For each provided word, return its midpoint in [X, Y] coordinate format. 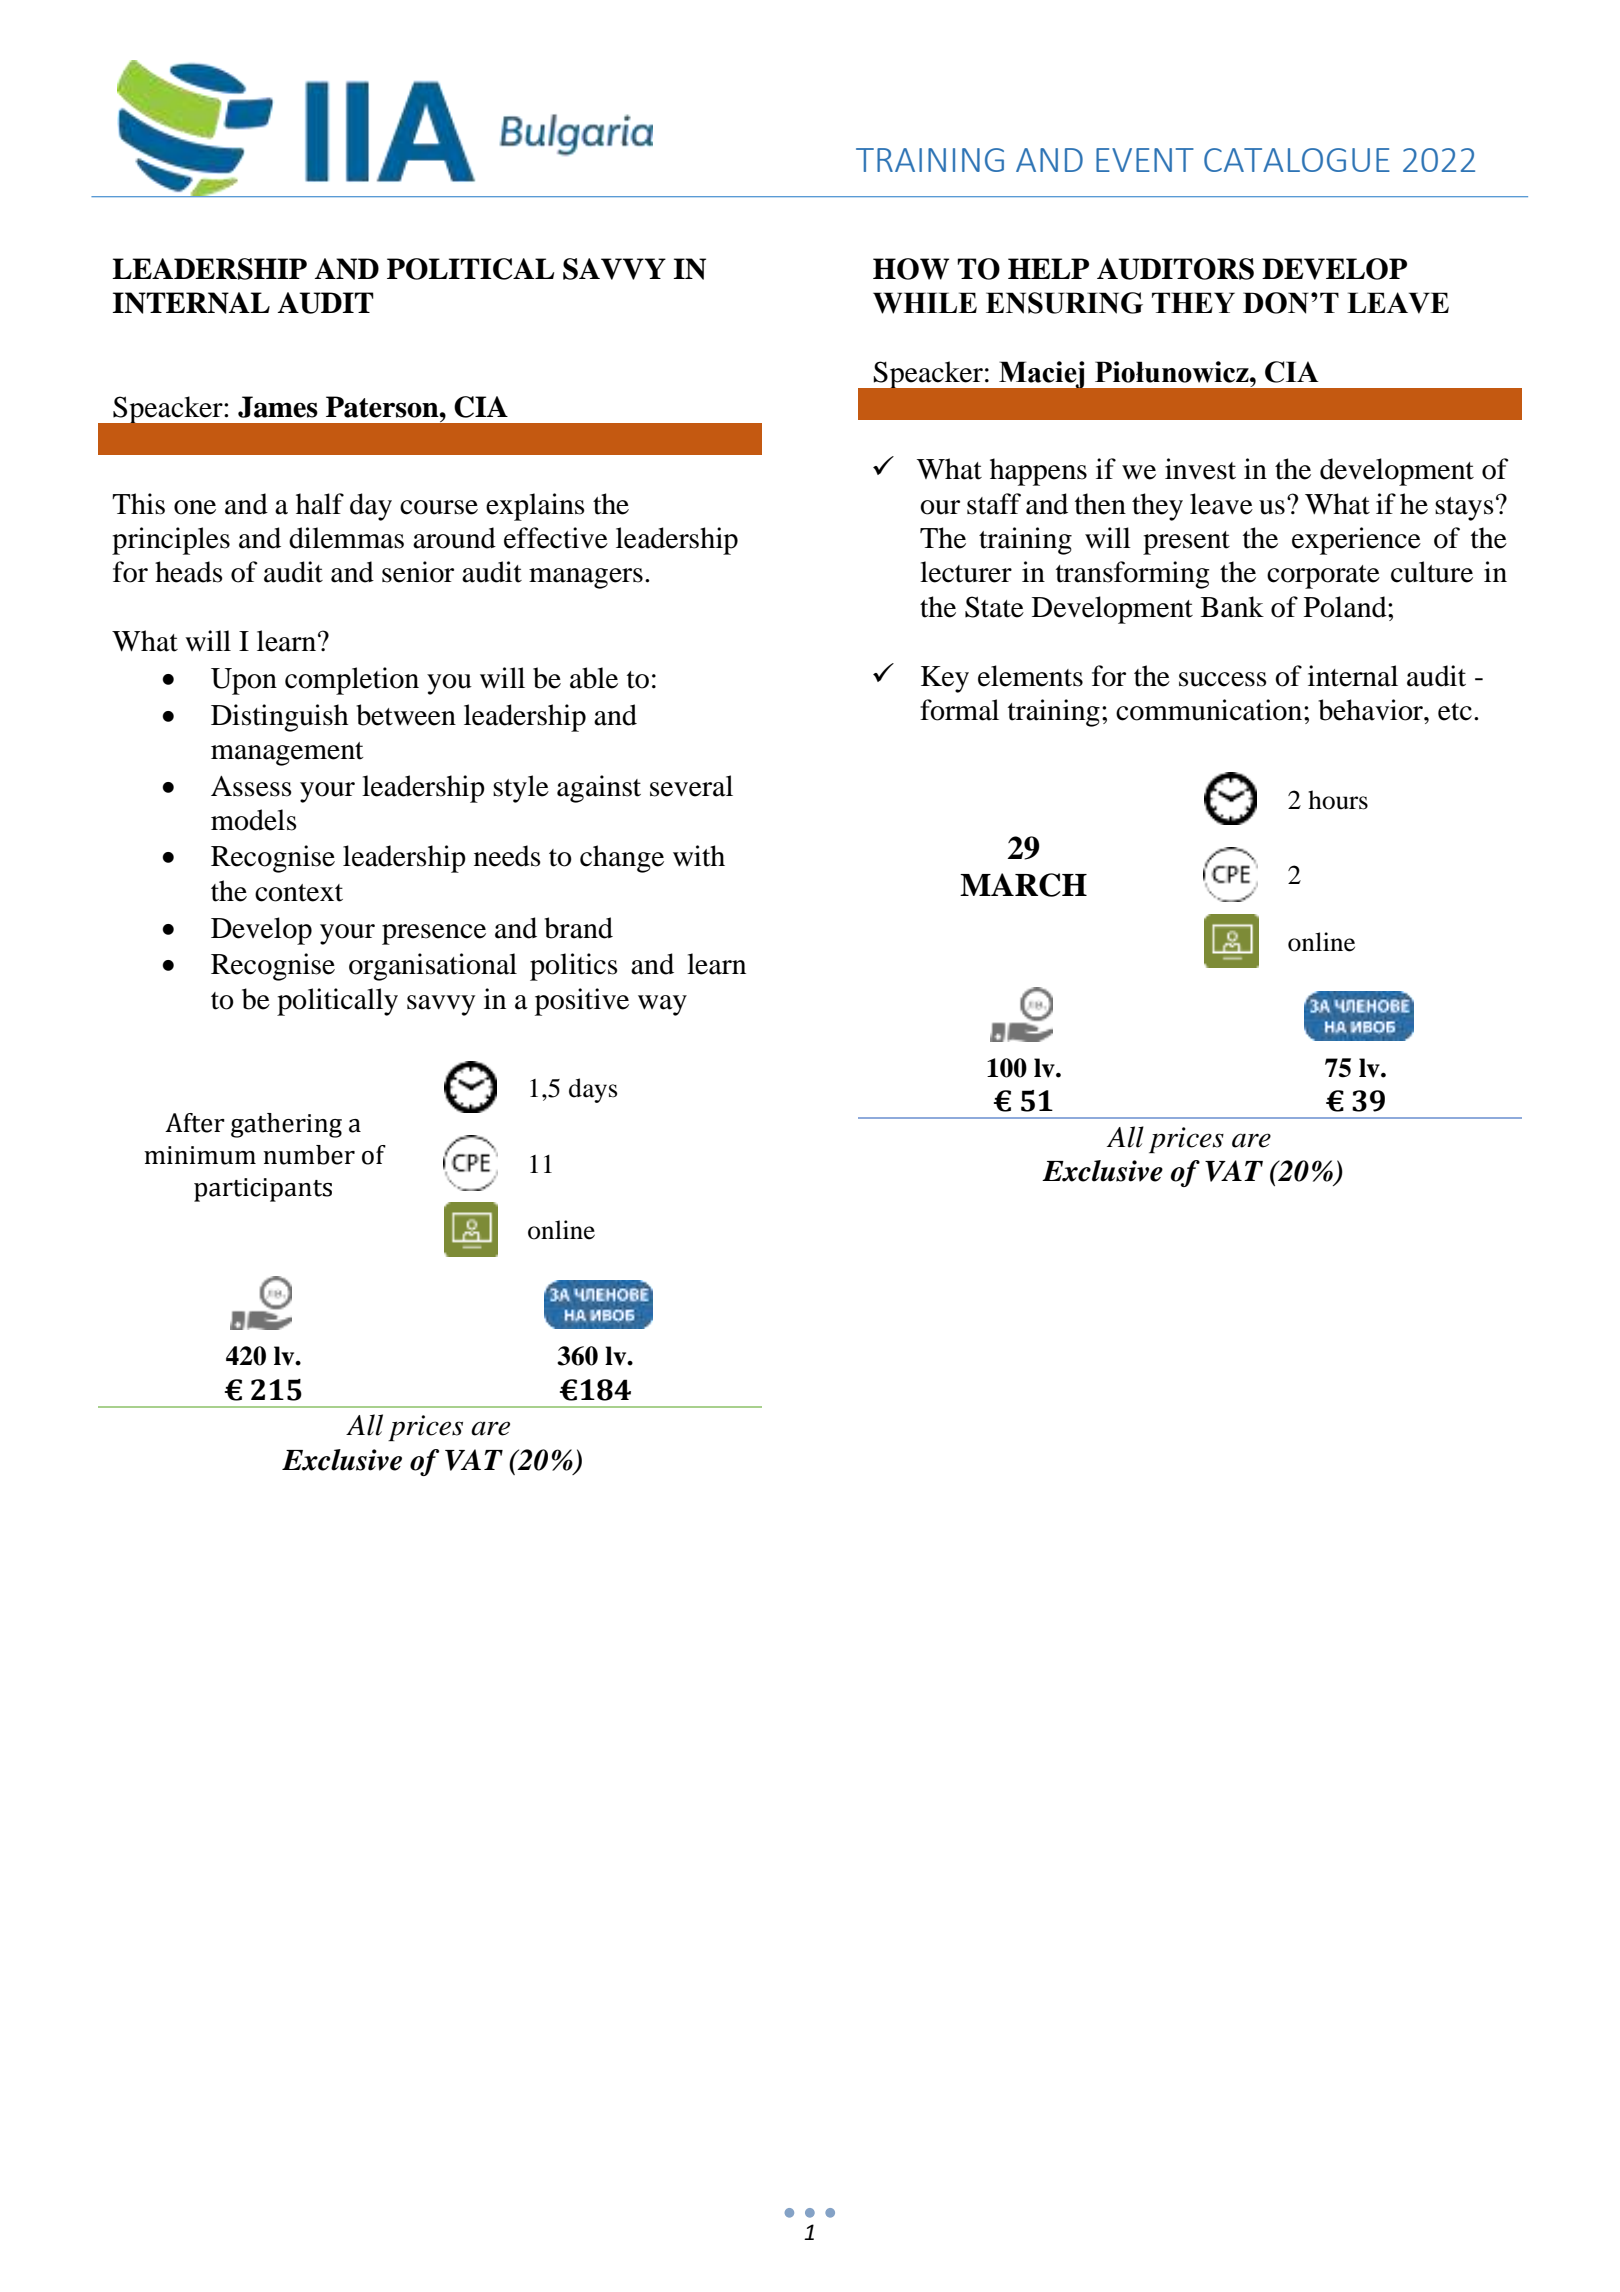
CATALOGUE [1297, 160]
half [320, 504]
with [699, 856]
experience [1356, 541]
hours [1338, 800]
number [309, 1155]
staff [994, 504]
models [254, 820]
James [278, 407]
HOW [911, 269]
